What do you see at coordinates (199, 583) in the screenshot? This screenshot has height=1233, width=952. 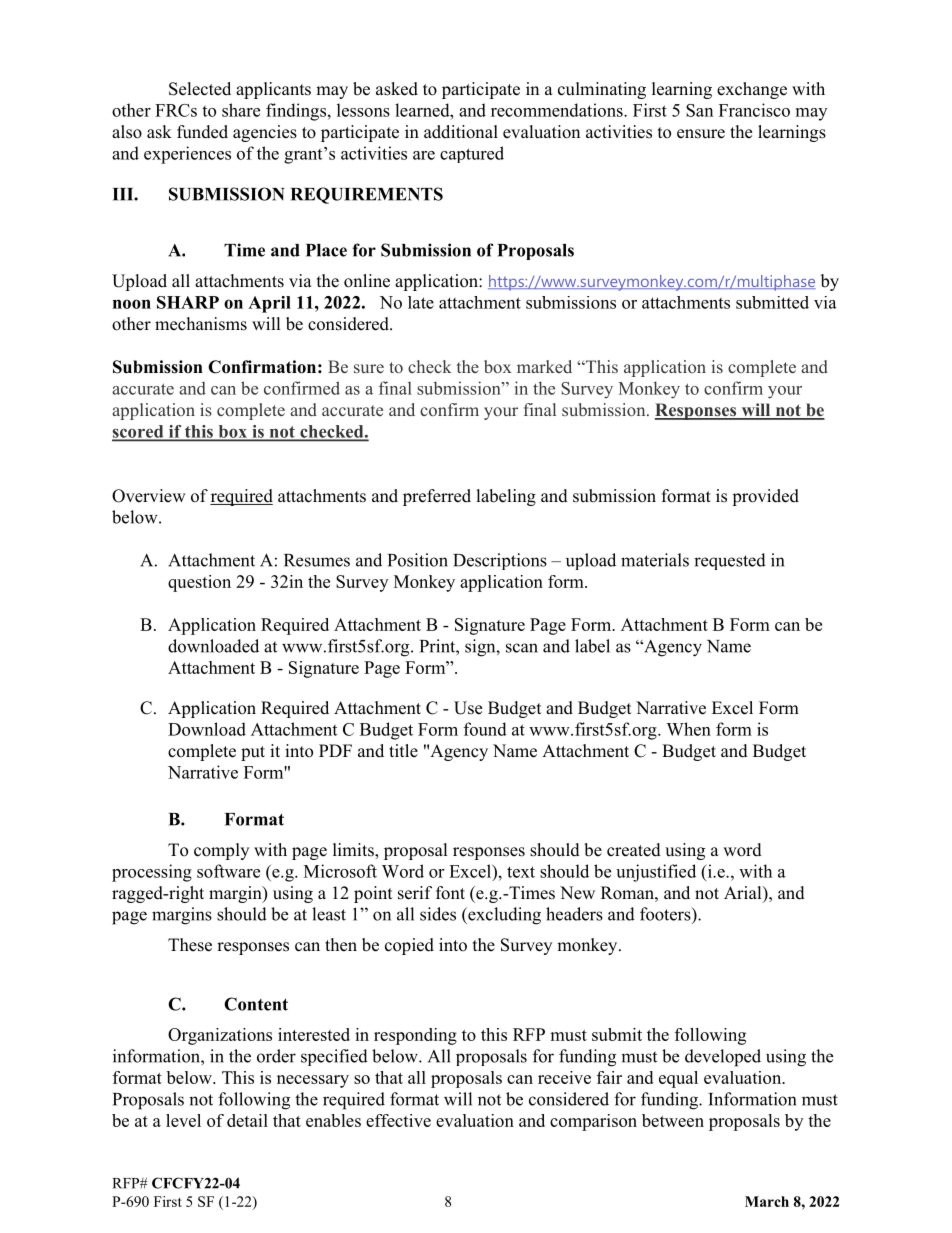 I see `question` at bounding box center [199, 583].
